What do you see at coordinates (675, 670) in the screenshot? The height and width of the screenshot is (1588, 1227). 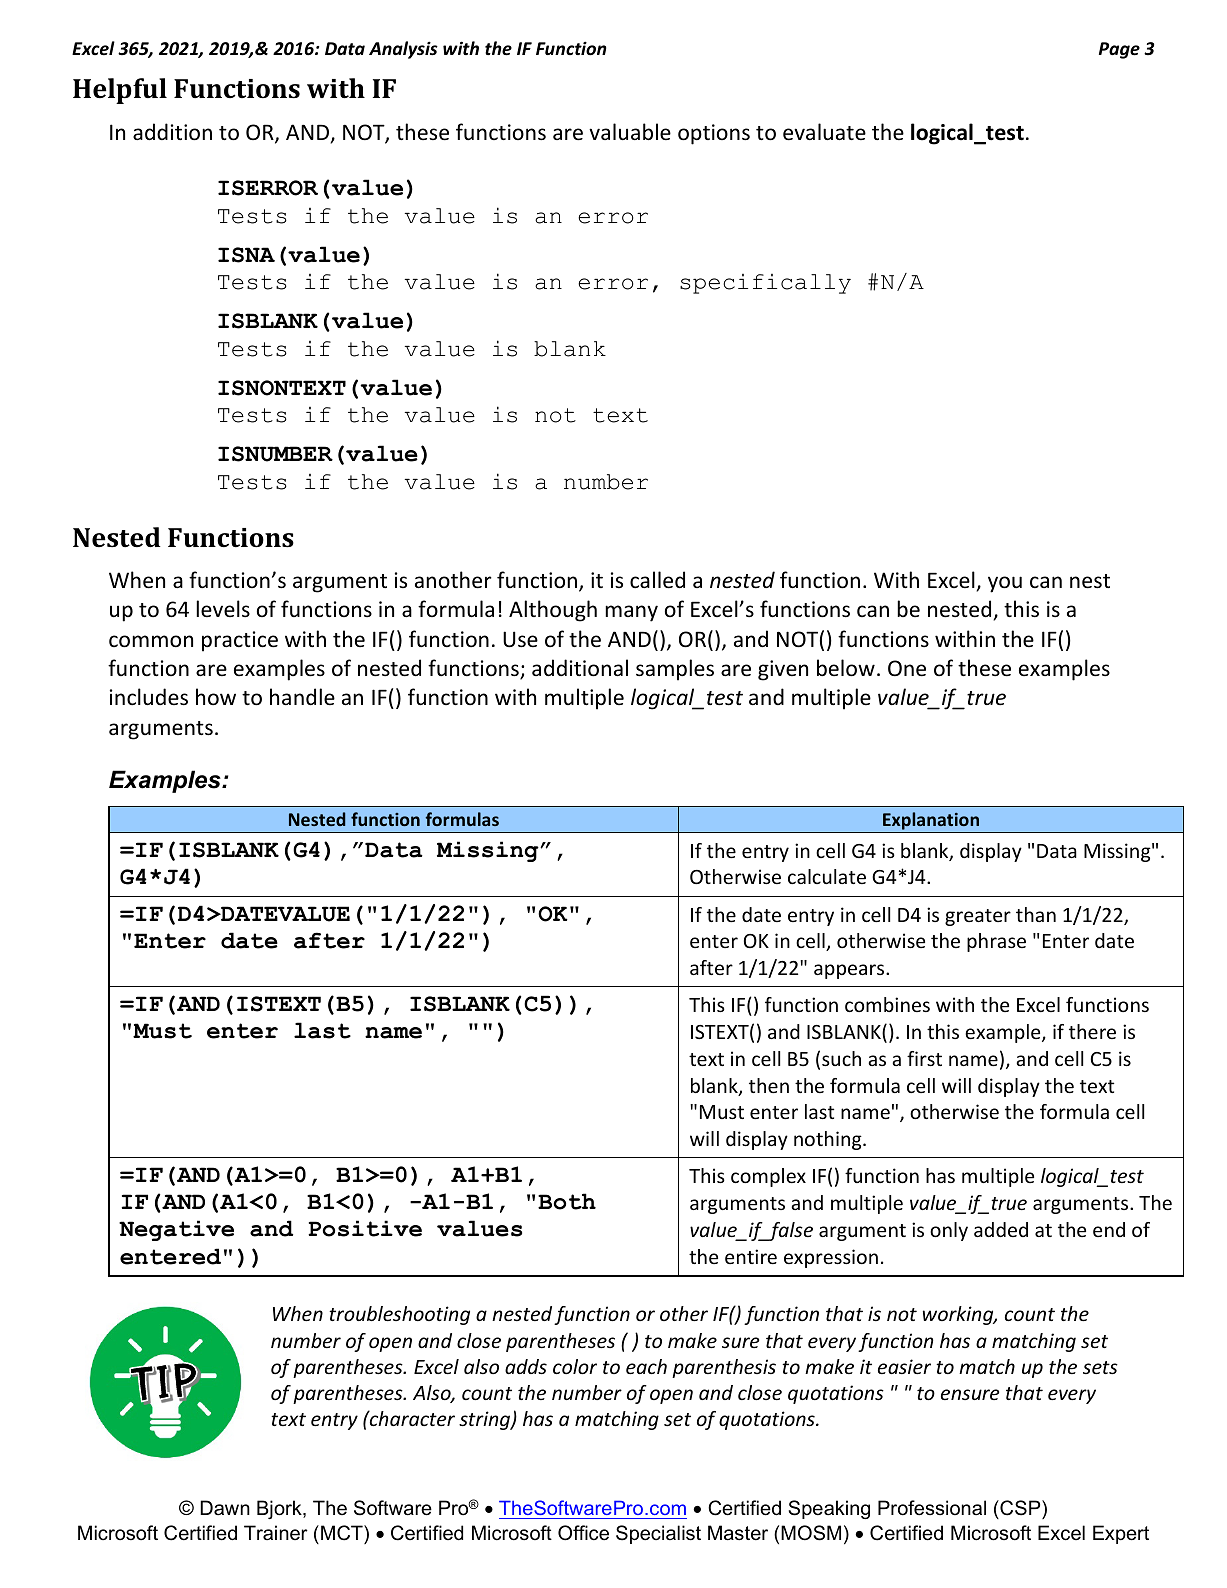 I see `samples` at bounding box center [675, 670].
